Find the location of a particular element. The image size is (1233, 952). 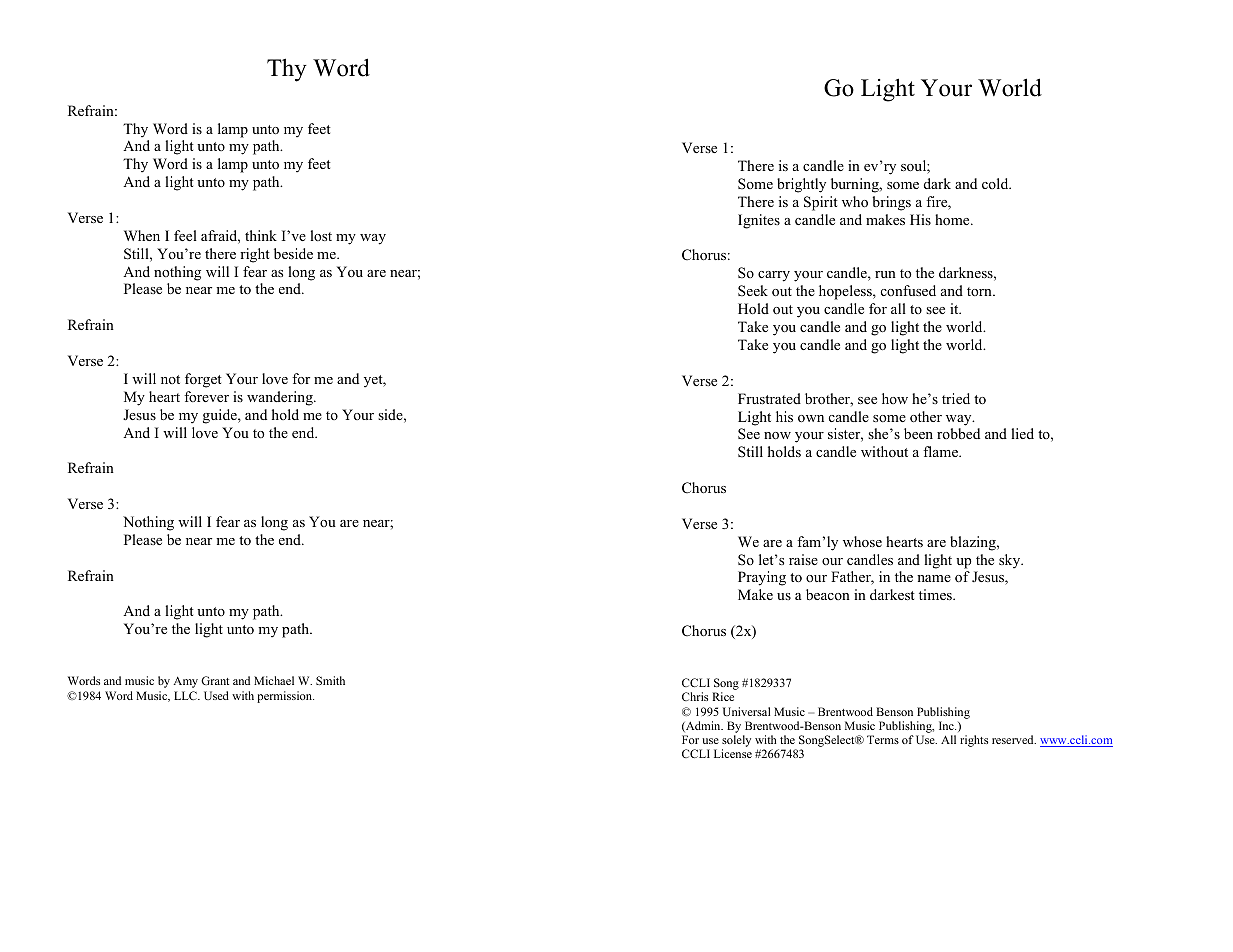

Admin is located at coordinates (703, 726).
